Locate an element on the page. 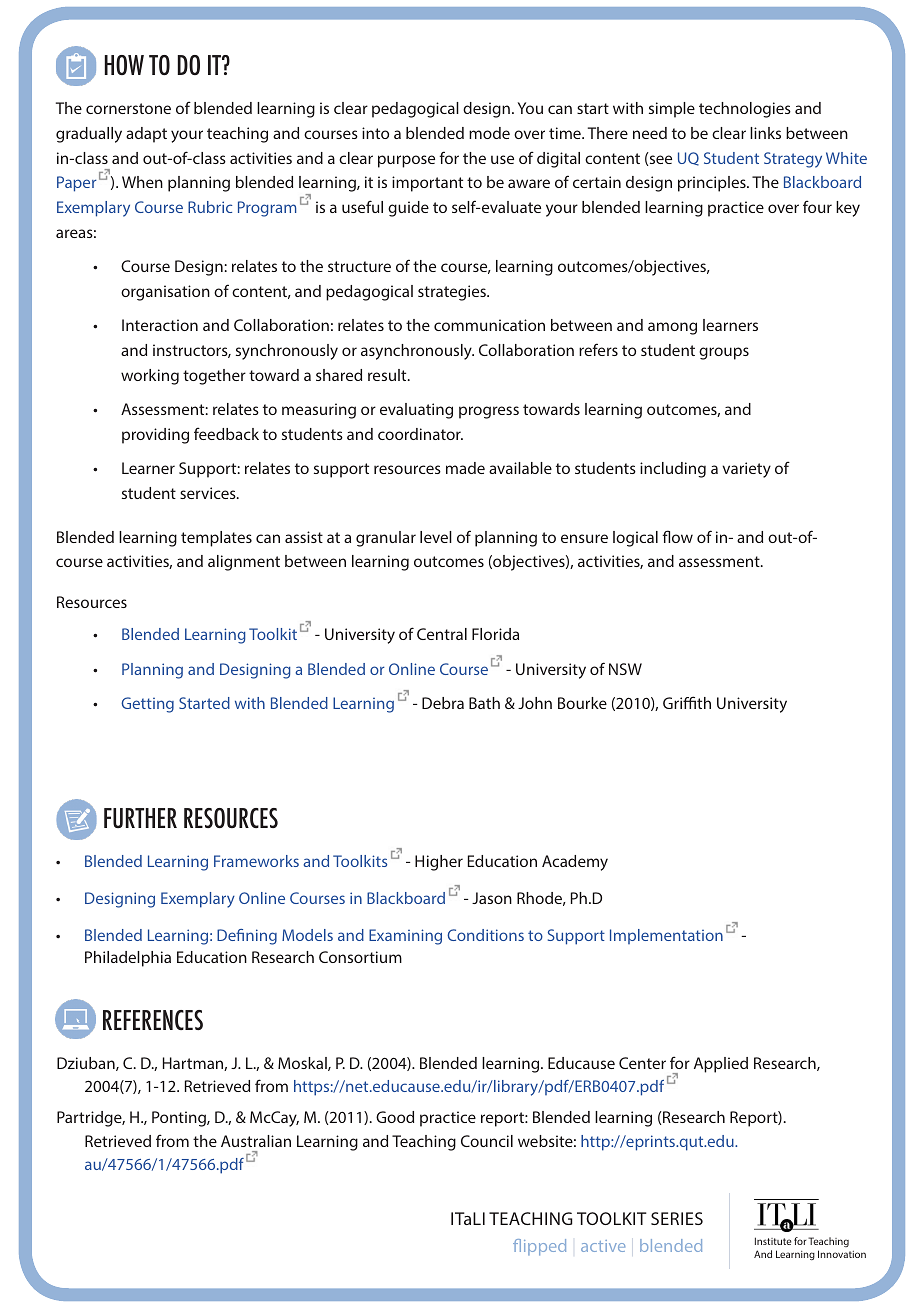 The width and height of the document is (924, 1308). Australian is located at coordinates (256, 1141).
